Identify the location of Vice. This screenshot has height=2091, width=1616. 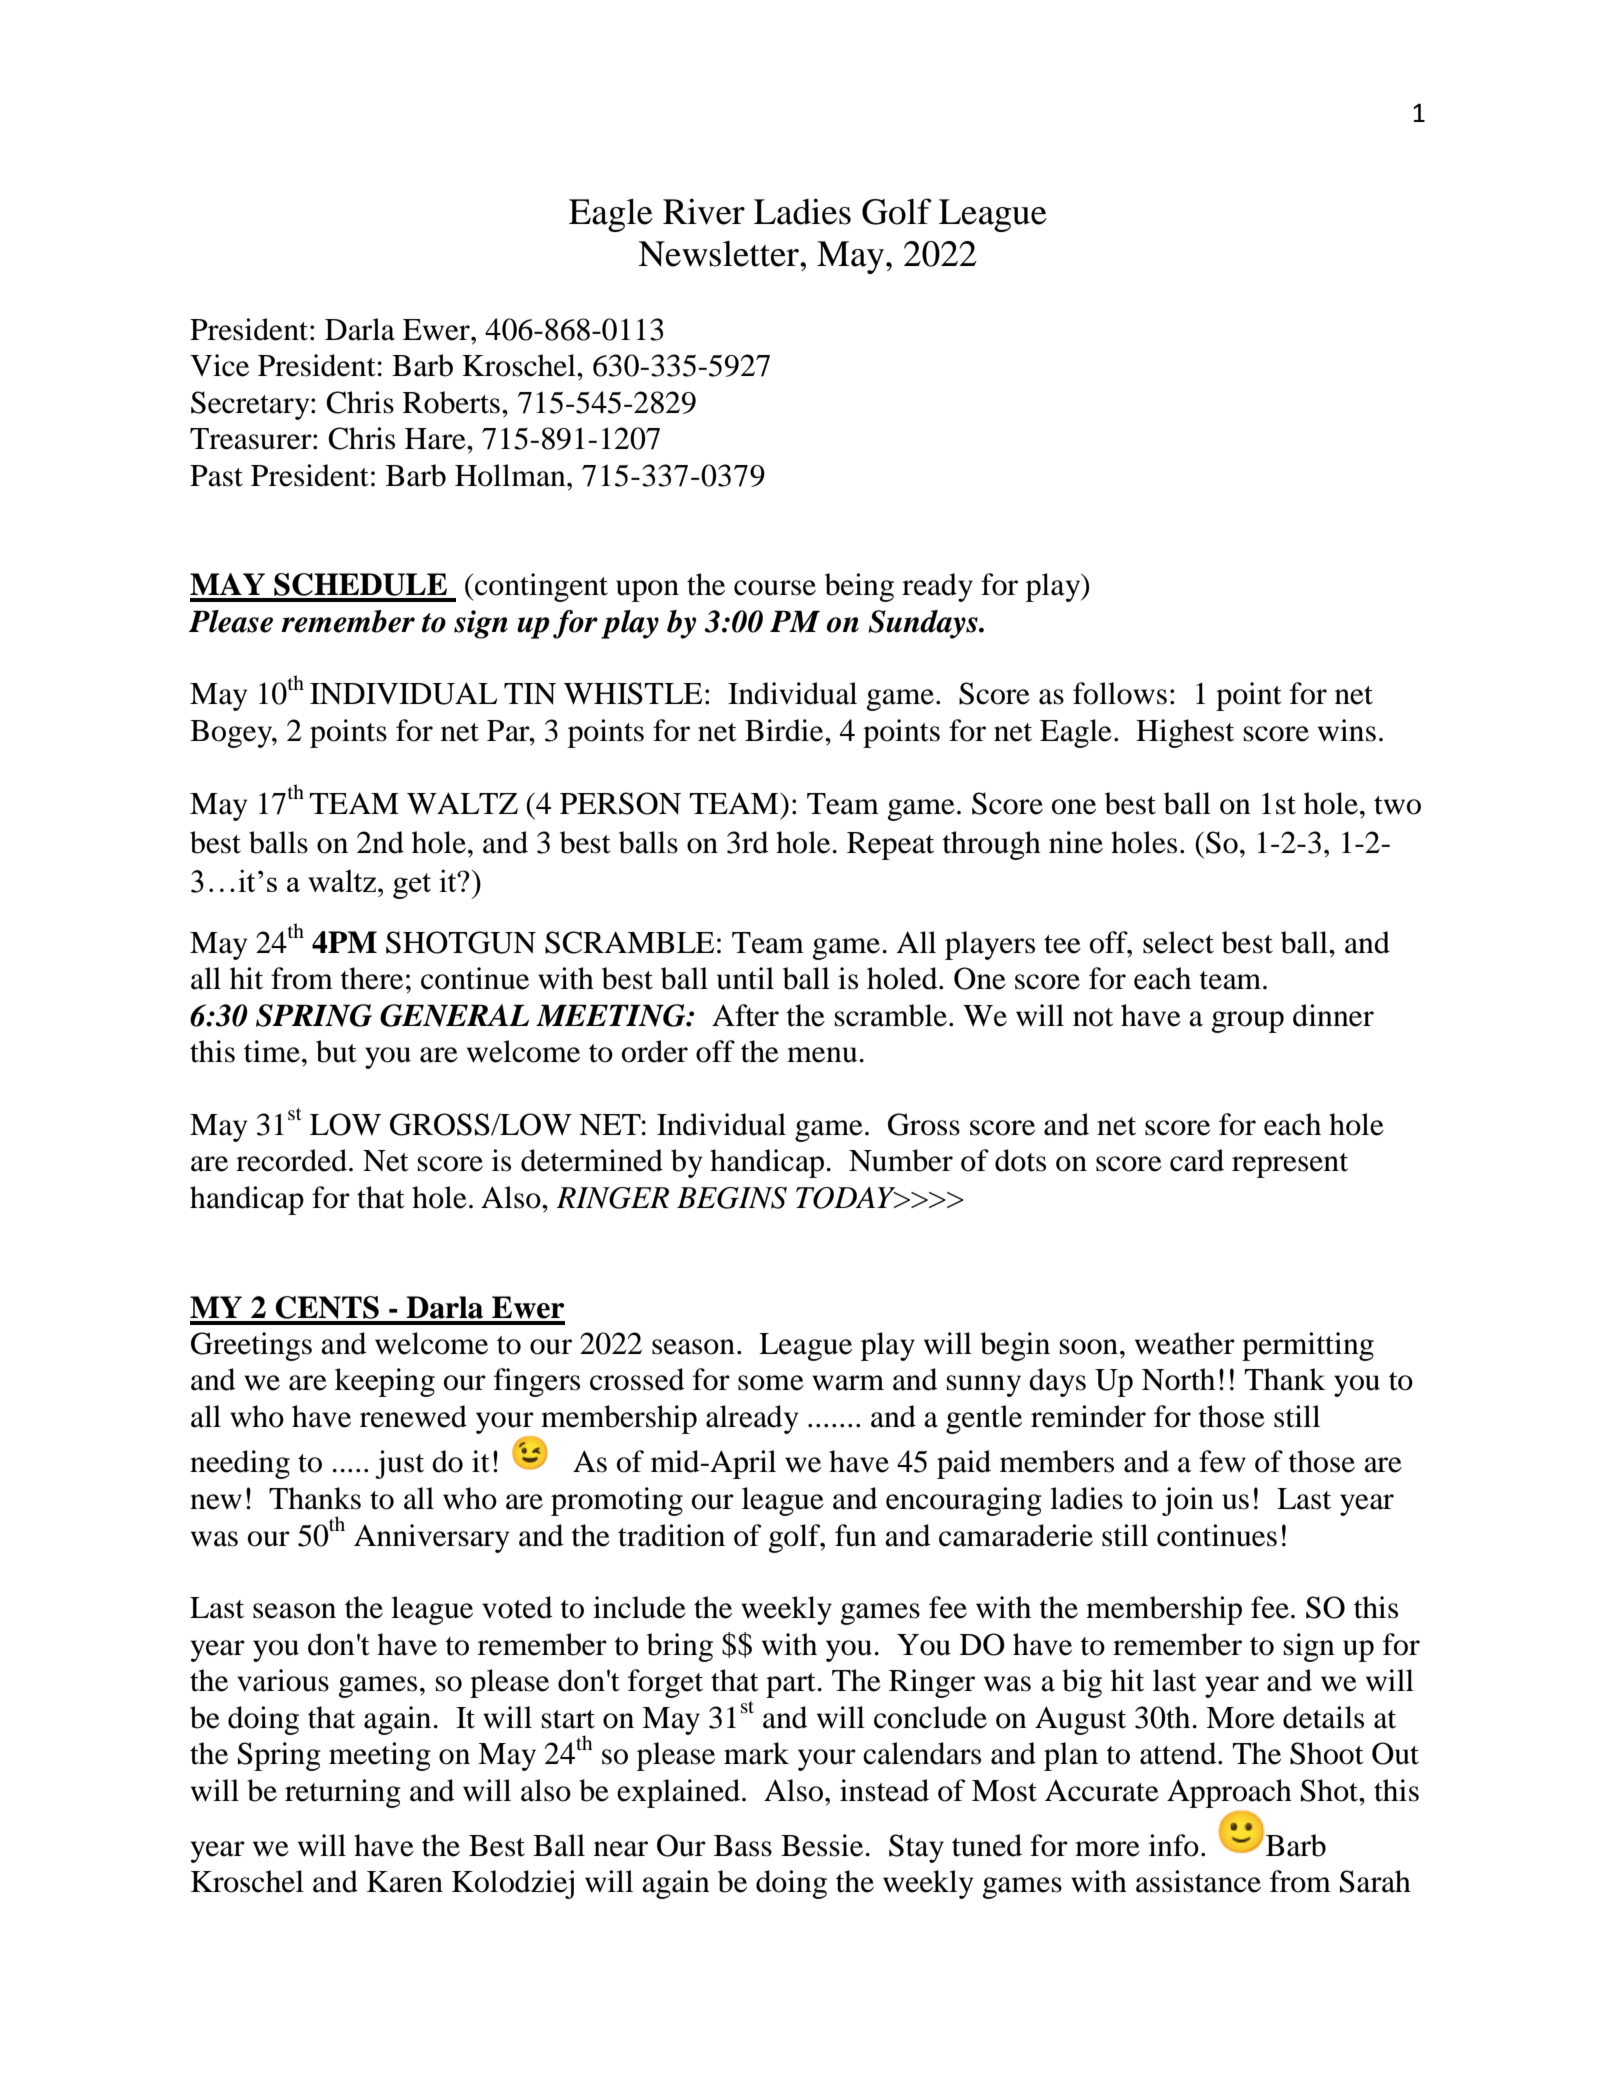
(219, 365).
